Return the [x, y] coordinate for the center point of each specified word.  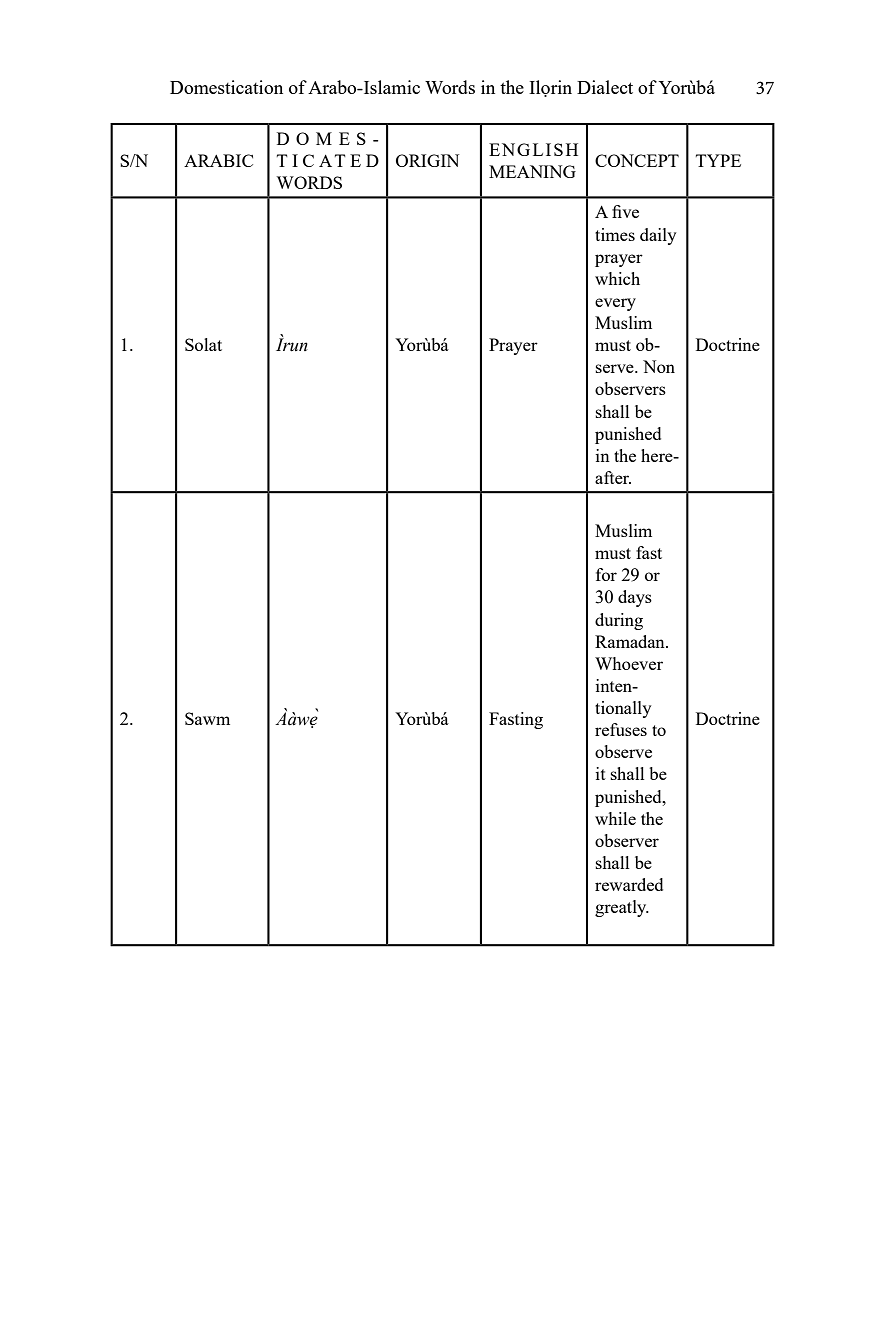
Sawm [207, 718]
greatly [622, 908]
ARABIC [218, 160]
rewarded [629, 884]
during [619, 621]
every [615, 304]
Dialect [605, 87]
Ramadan [631, 641]
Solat [203, 344]
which [617, 278]
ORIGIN [427, 160]
